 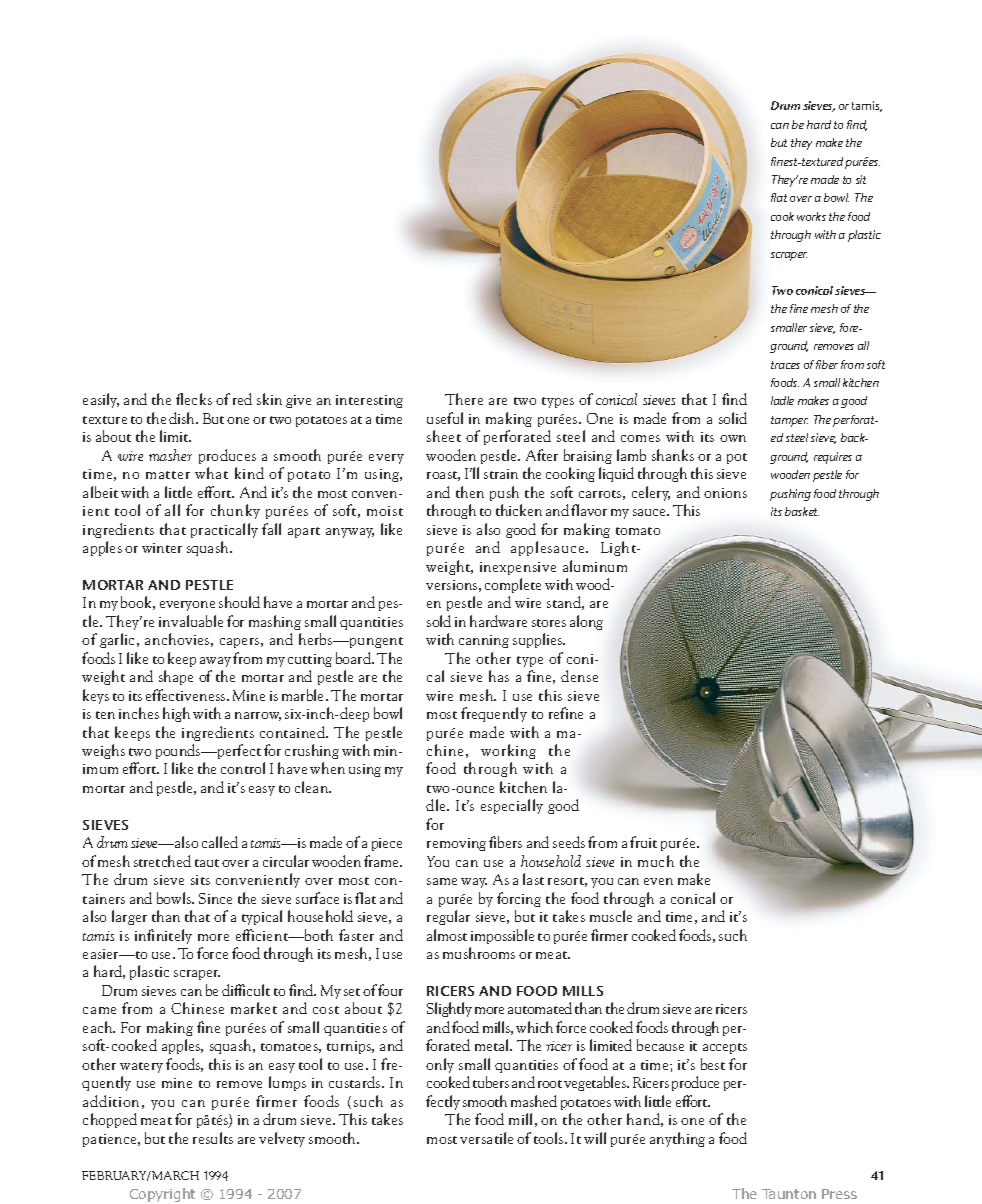 I want to click on taut, so click(x=207, y=863).
